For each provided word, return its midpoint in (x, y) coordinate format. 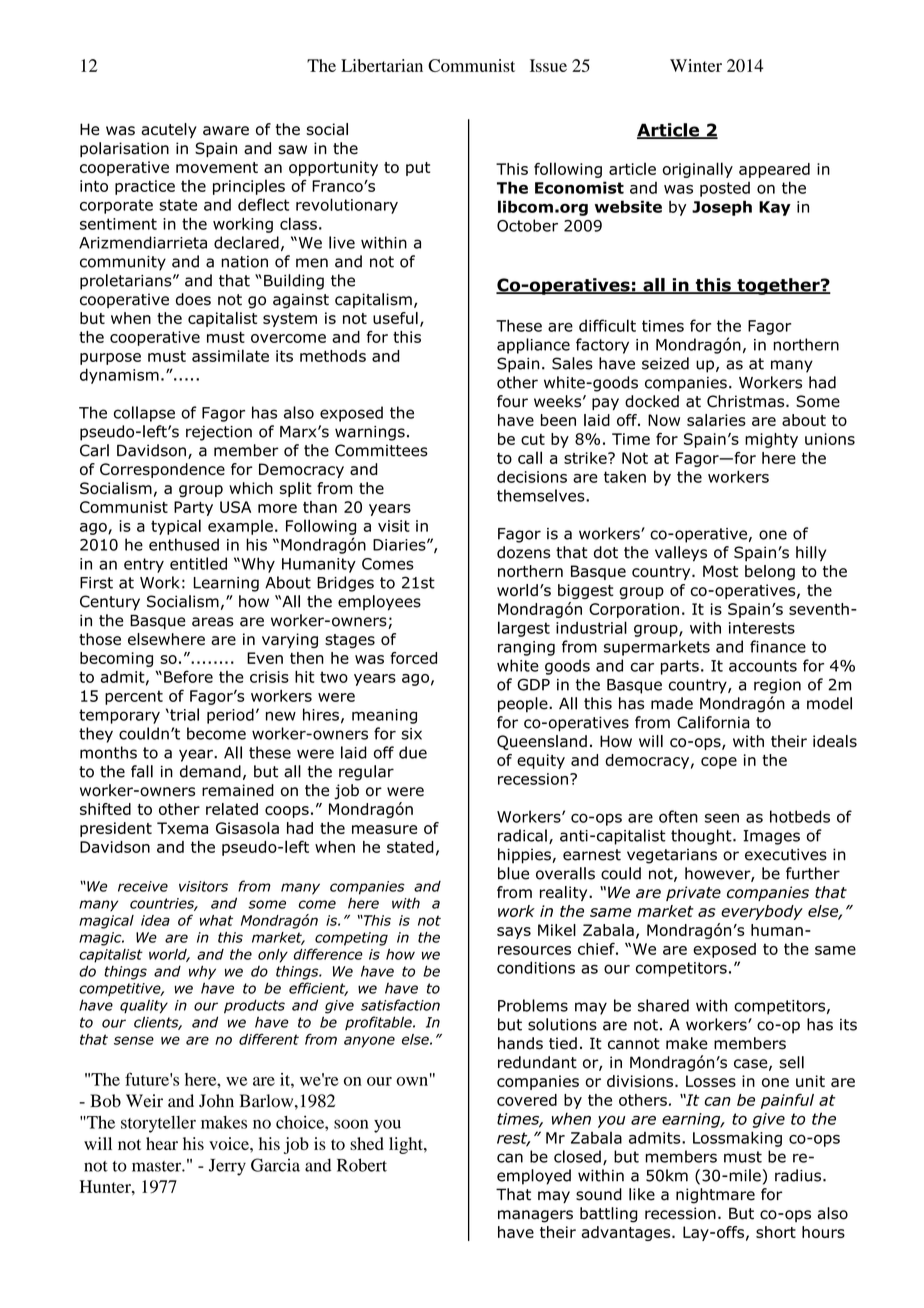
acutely (169, 130)
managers (535, 1216)
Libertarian (382, 65)
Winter (696, 65)
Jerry (227, 1167)
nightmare (715, 1196)
